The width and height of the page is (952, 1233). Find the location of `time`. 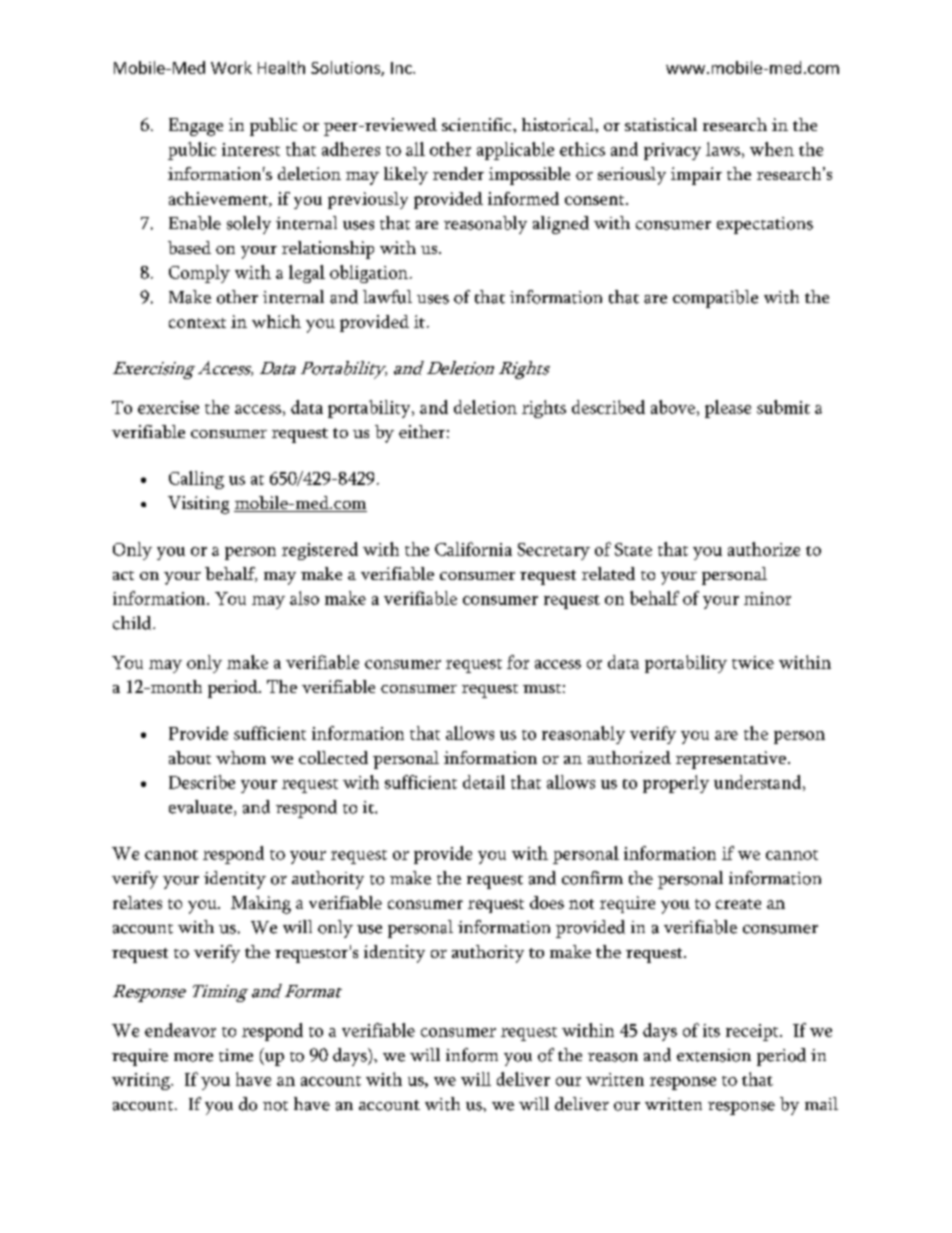

time is located at coordinates (236, 1055).
